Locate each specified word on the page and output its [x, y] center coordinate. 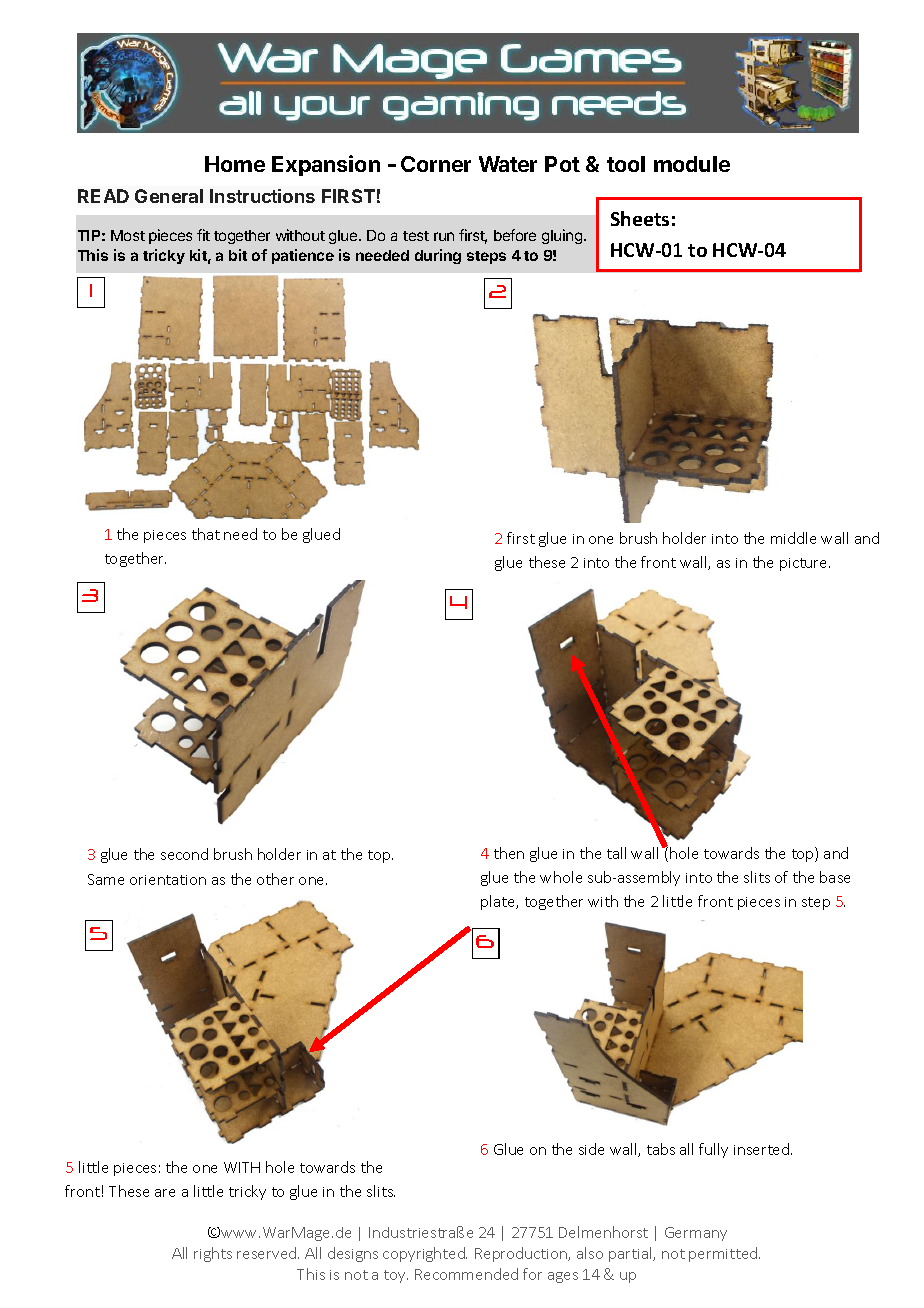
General [169, 196]
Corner [436, 164]
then [509, 853]
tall [616, 853]
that [206, 534]
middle [793, 538]
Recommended [466, 1274]
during [438, 256]
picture [805, 564]
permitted [724, 1254]
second [184, 854]
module [692, 164]
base [835, 877]
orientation [168, 880]
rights [213, 1254]
